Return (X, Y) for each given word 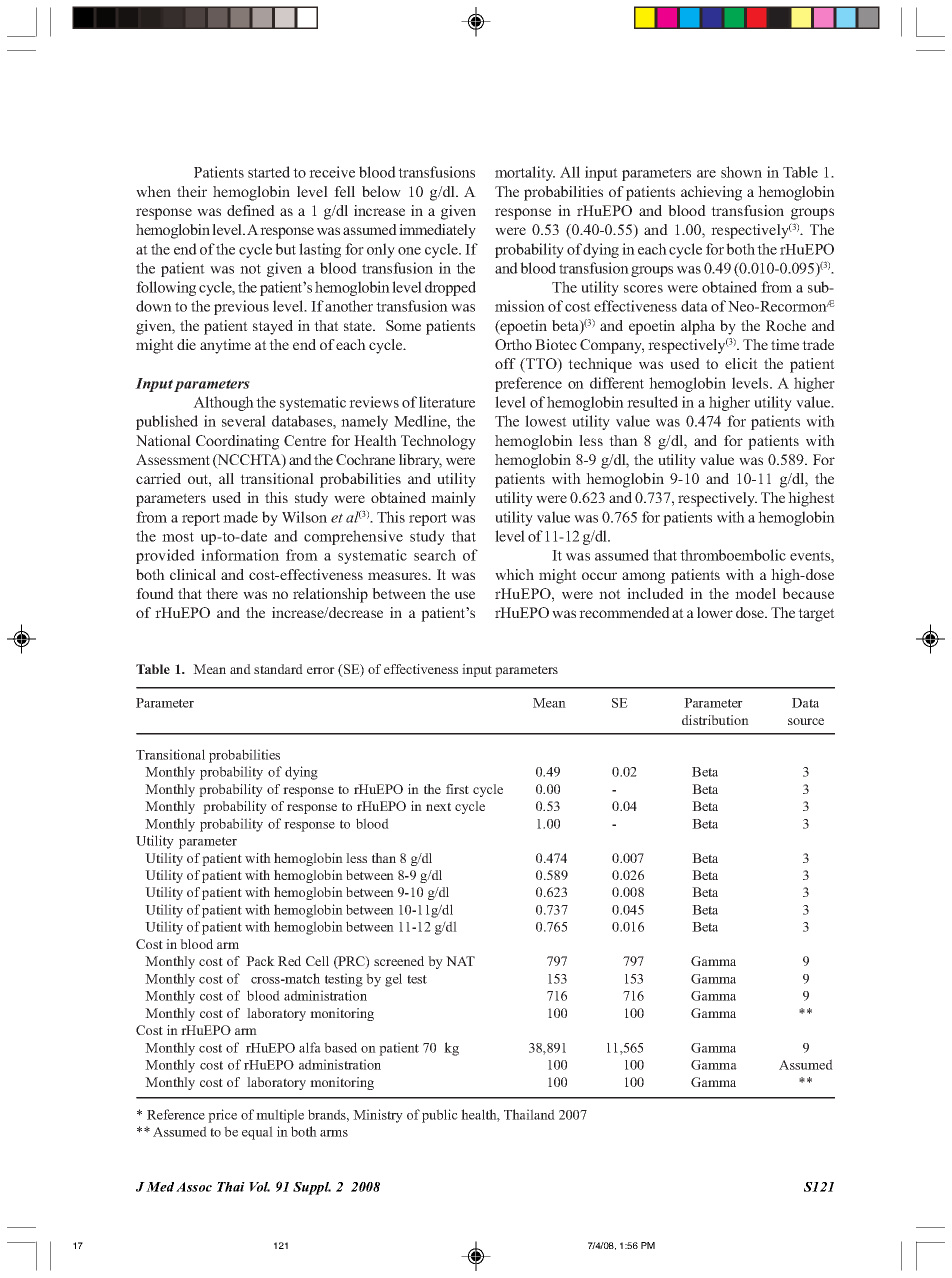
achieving (711, 193)
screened (399, 961)
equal (257, 1133)
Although (223, 403)
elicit (741, 363)
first (457, 789)
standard (278, 669)
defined (251, 210)
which (514, 574)
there (222, 593)
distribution (715, 720)
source (806, 721)
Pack (260, 961)
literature (447, 402)
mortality (525, 173)
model (755, 593)
